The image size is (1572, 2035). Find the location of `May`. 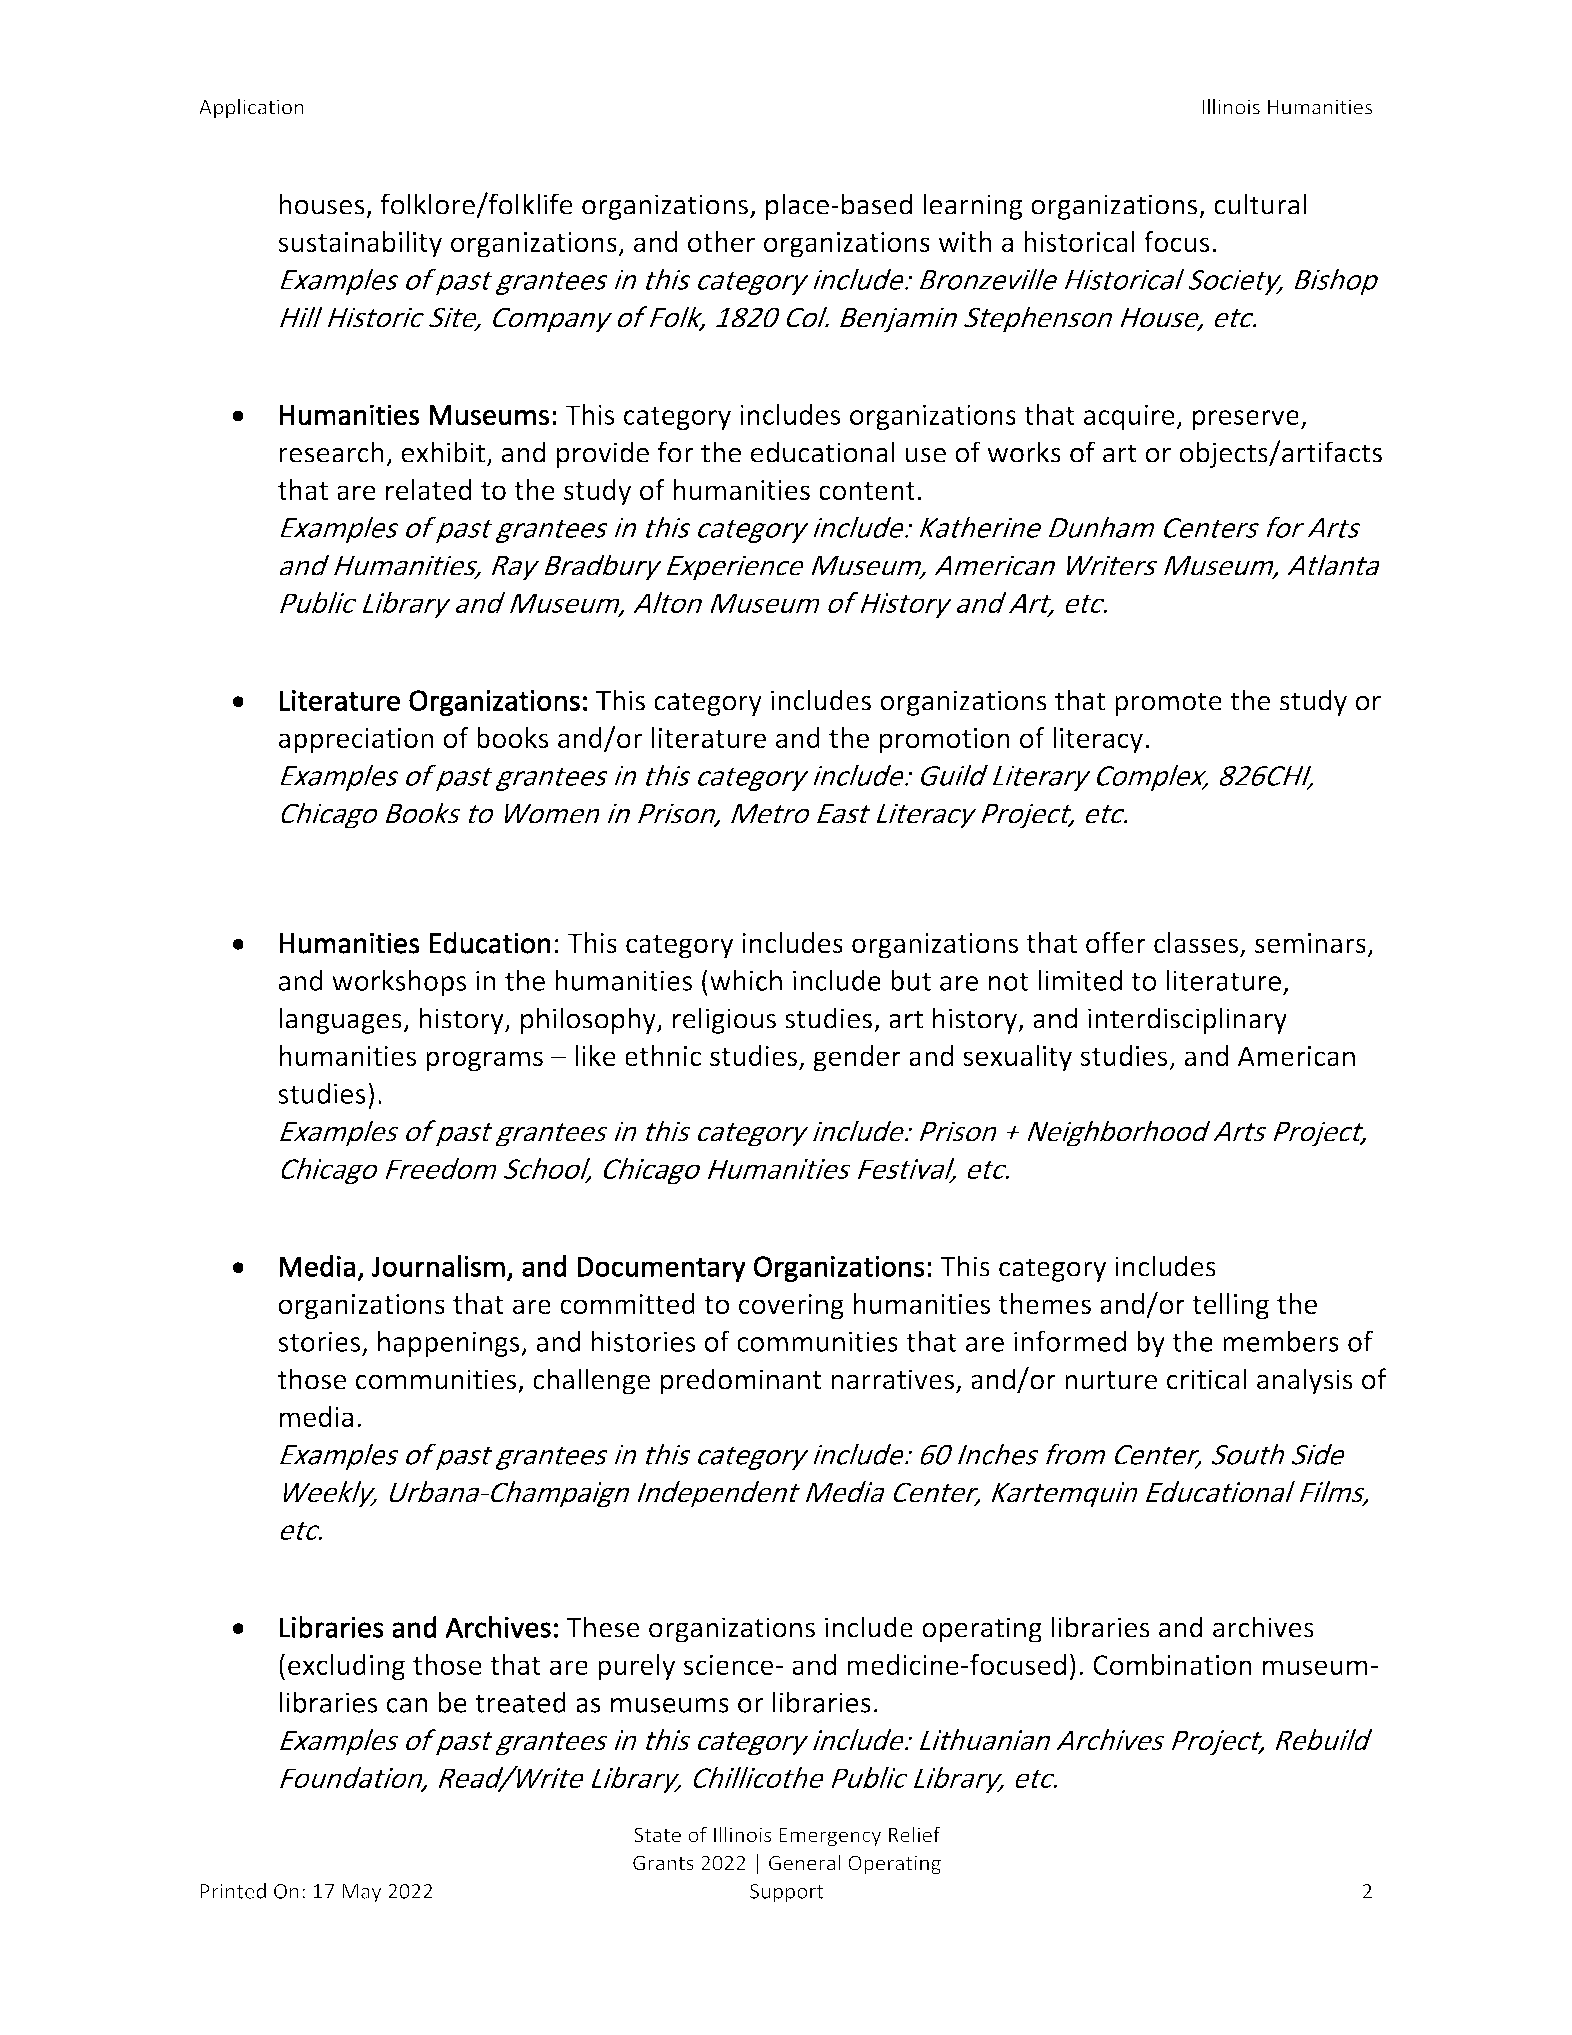

May is located at coordinates (361, 1893).
